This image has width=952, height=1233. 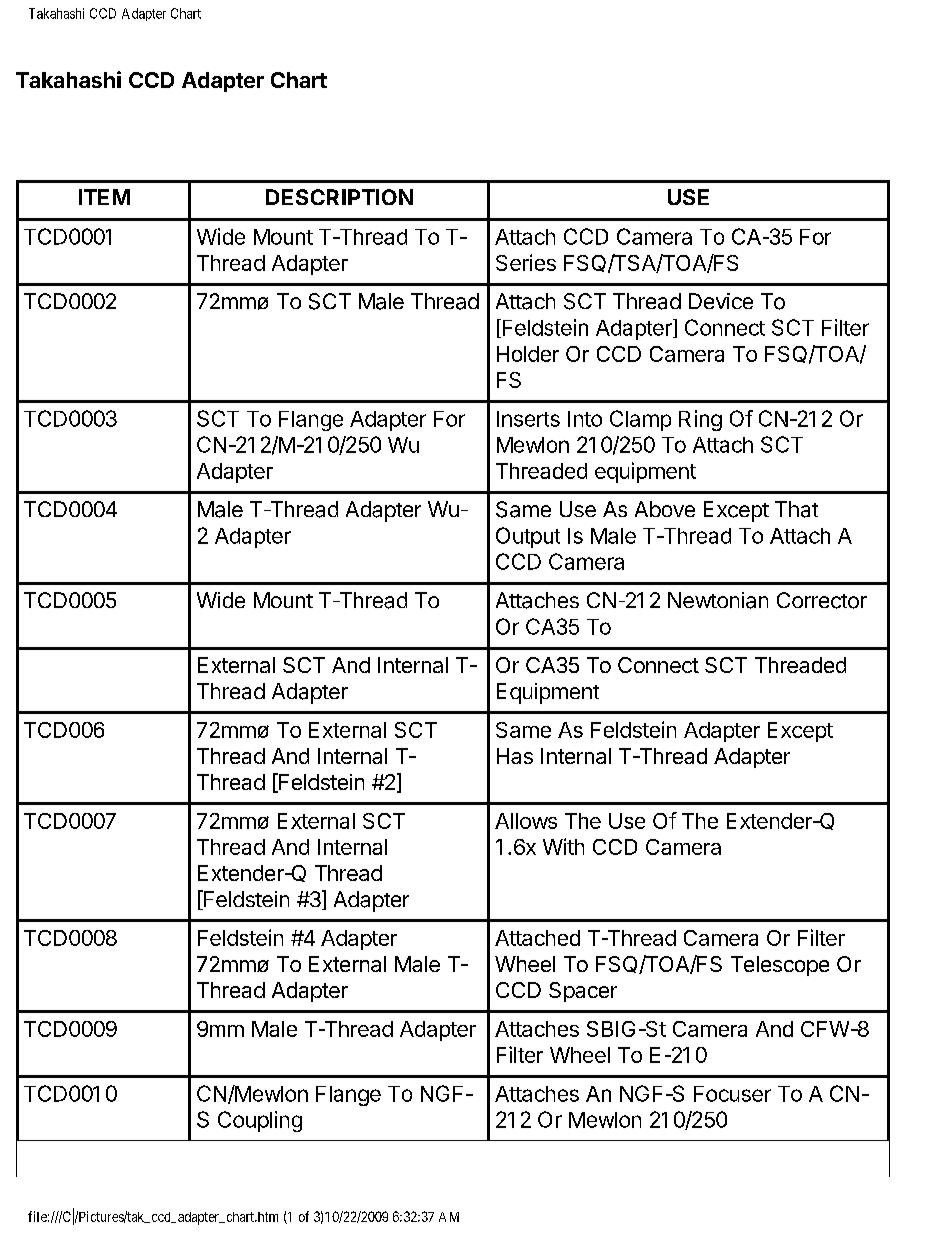 What do you see at coordinates (563, 846) in the image?
I see `With` at bounding box center [563, 846].
